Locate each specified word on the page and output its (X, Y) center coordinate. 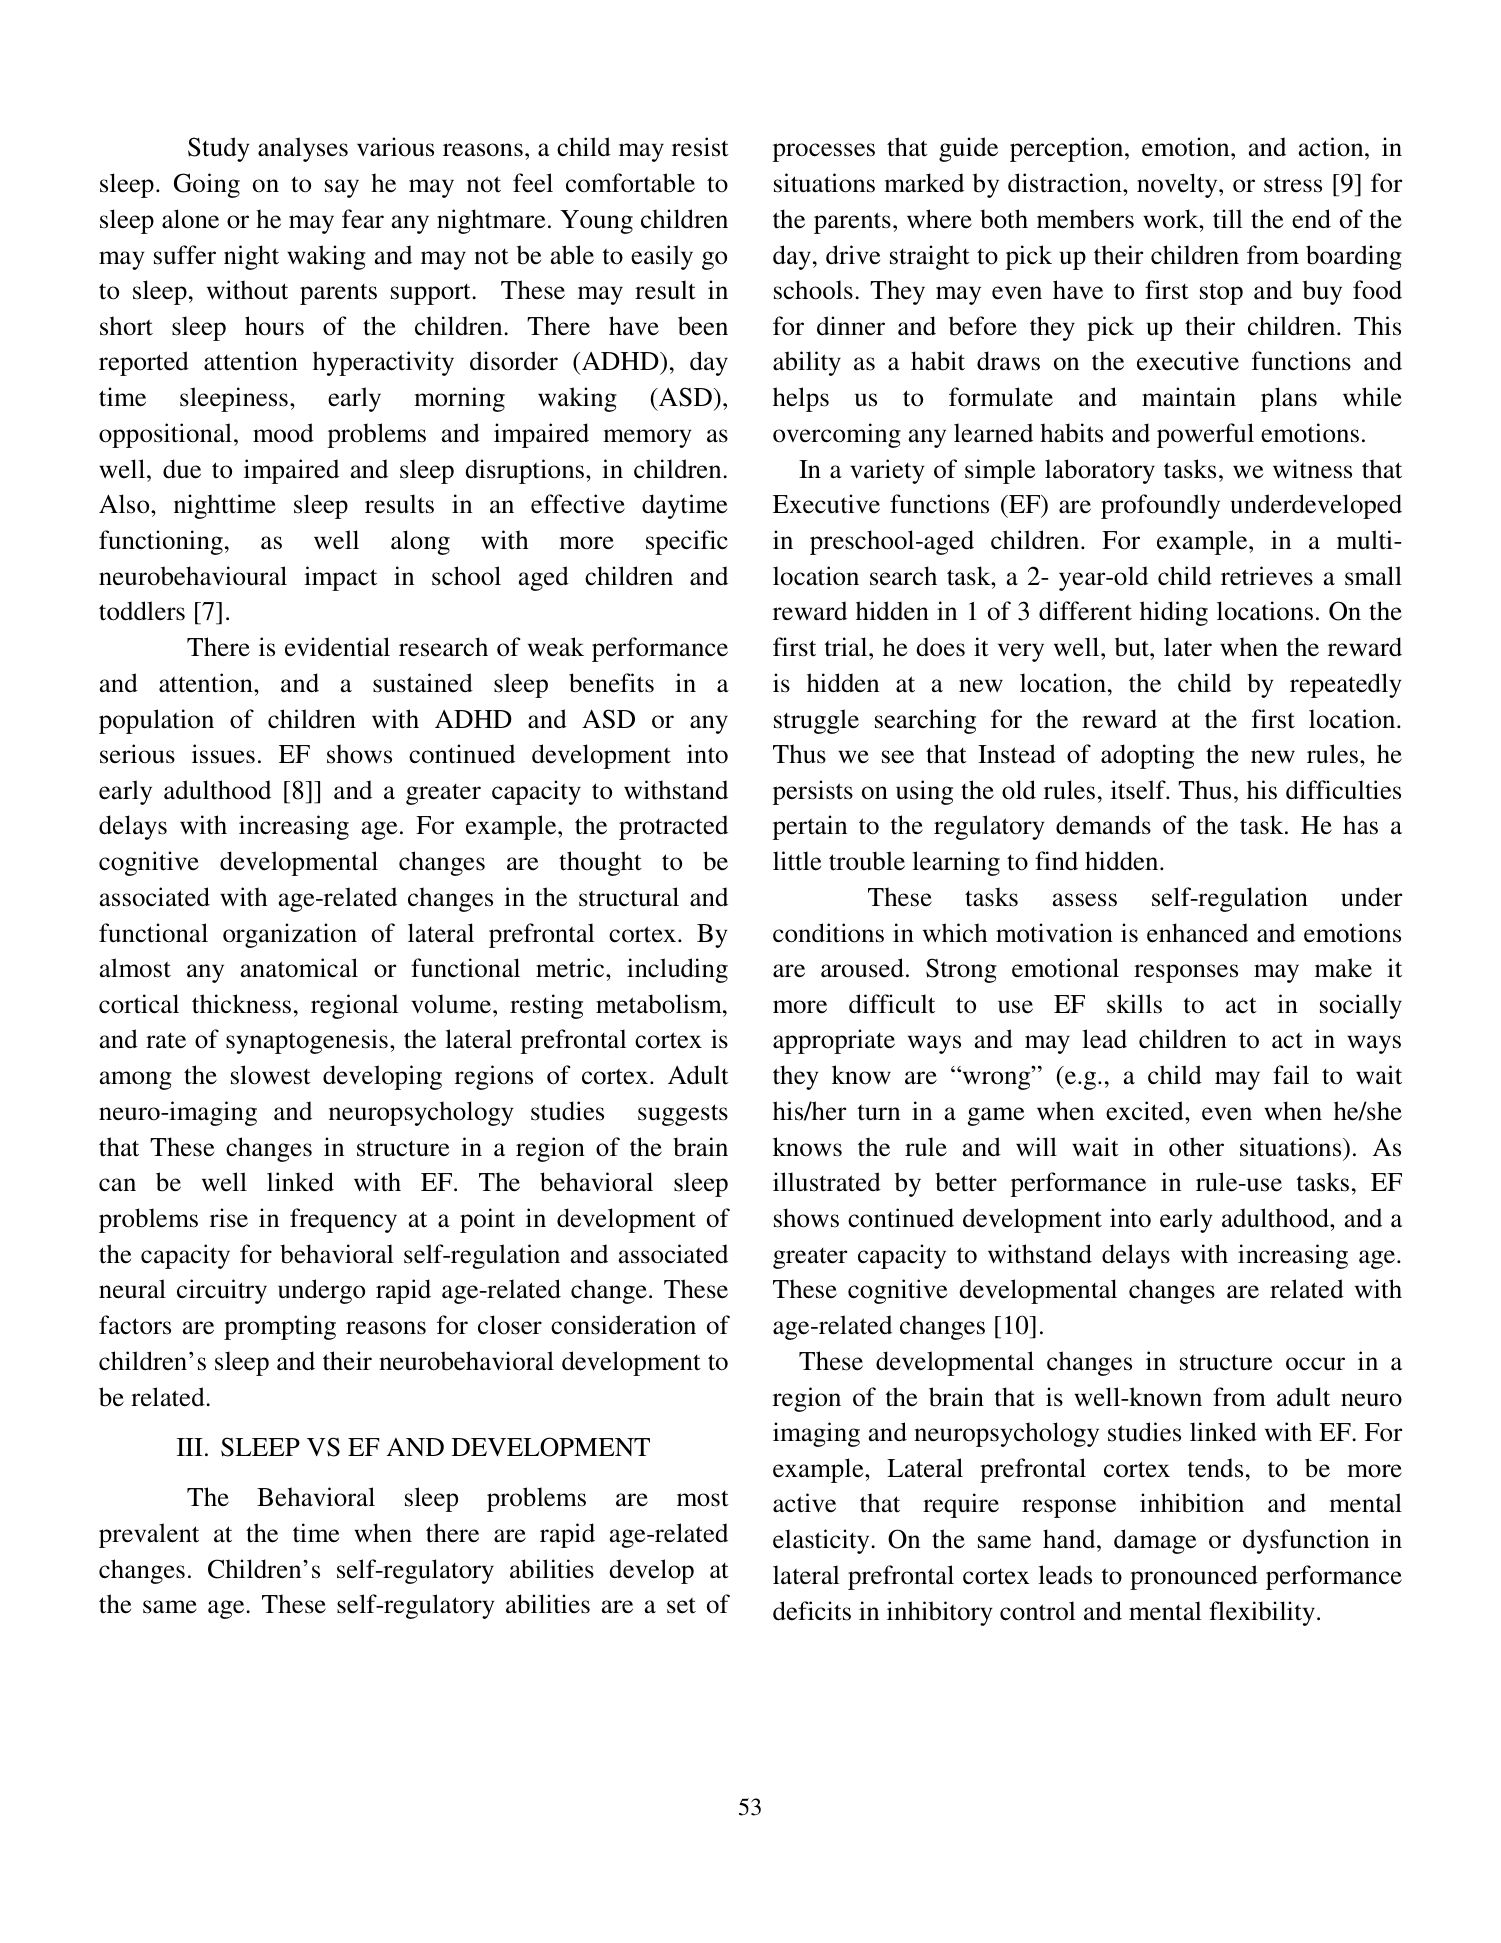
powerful (1205, 435)
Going (207, 185)
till (1227, 219)
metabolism (660, 1004)
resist (700, 147)
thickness (241, 1004)
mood (283, 433)
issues (223, 754)
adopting (1147, 756)
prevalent (149, 1535)
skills (1134, 1004)
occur (1315, 1364)
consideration (623, 1325)
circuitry (222, 1291)
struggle (816, 721)
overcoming (837, 435)
